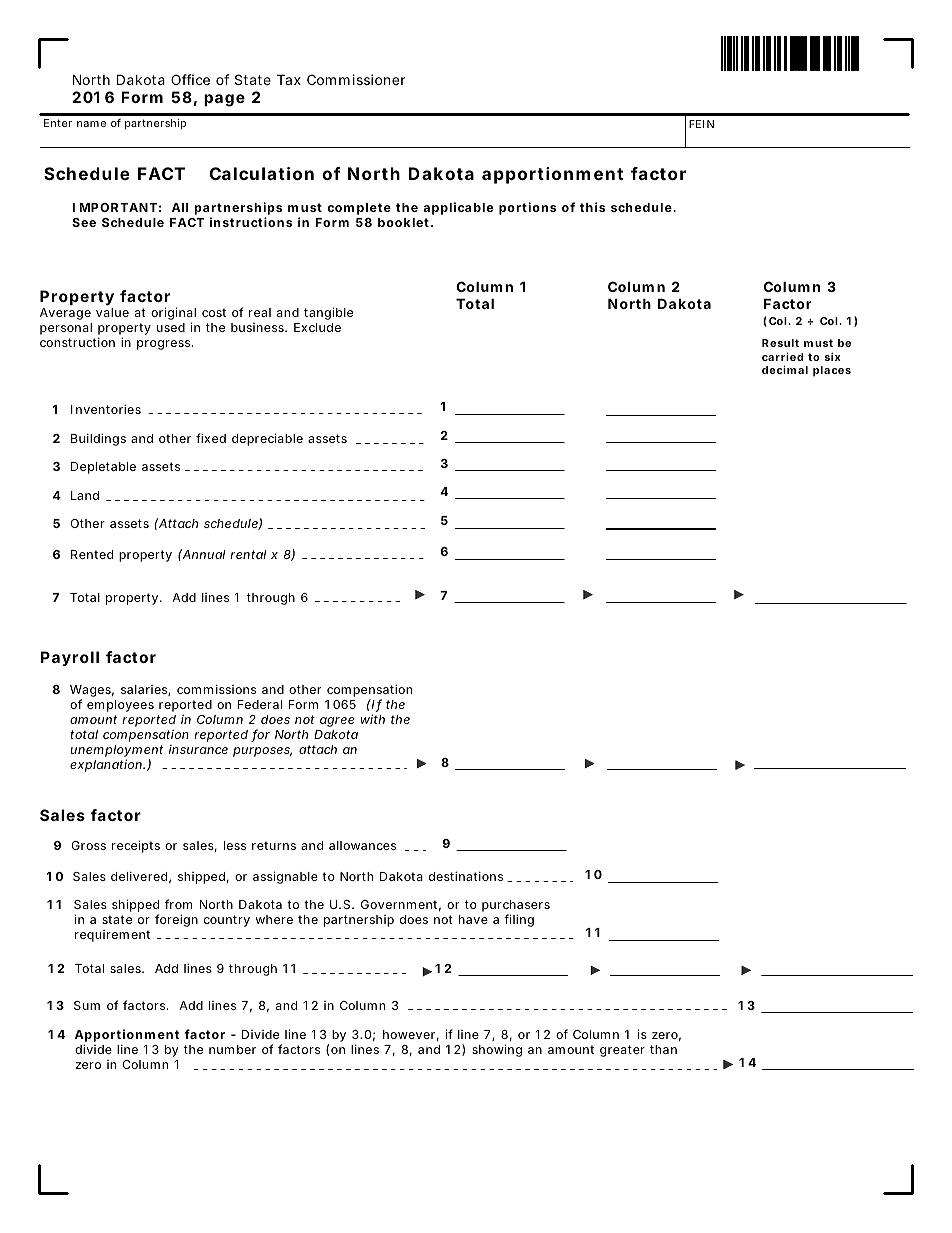 Image resolution: width=952 pixels, height=1233 pixels. What do you see at coordinates (701, 124) in the page?
I see `FEIN` at bounding box center [701, 124].
